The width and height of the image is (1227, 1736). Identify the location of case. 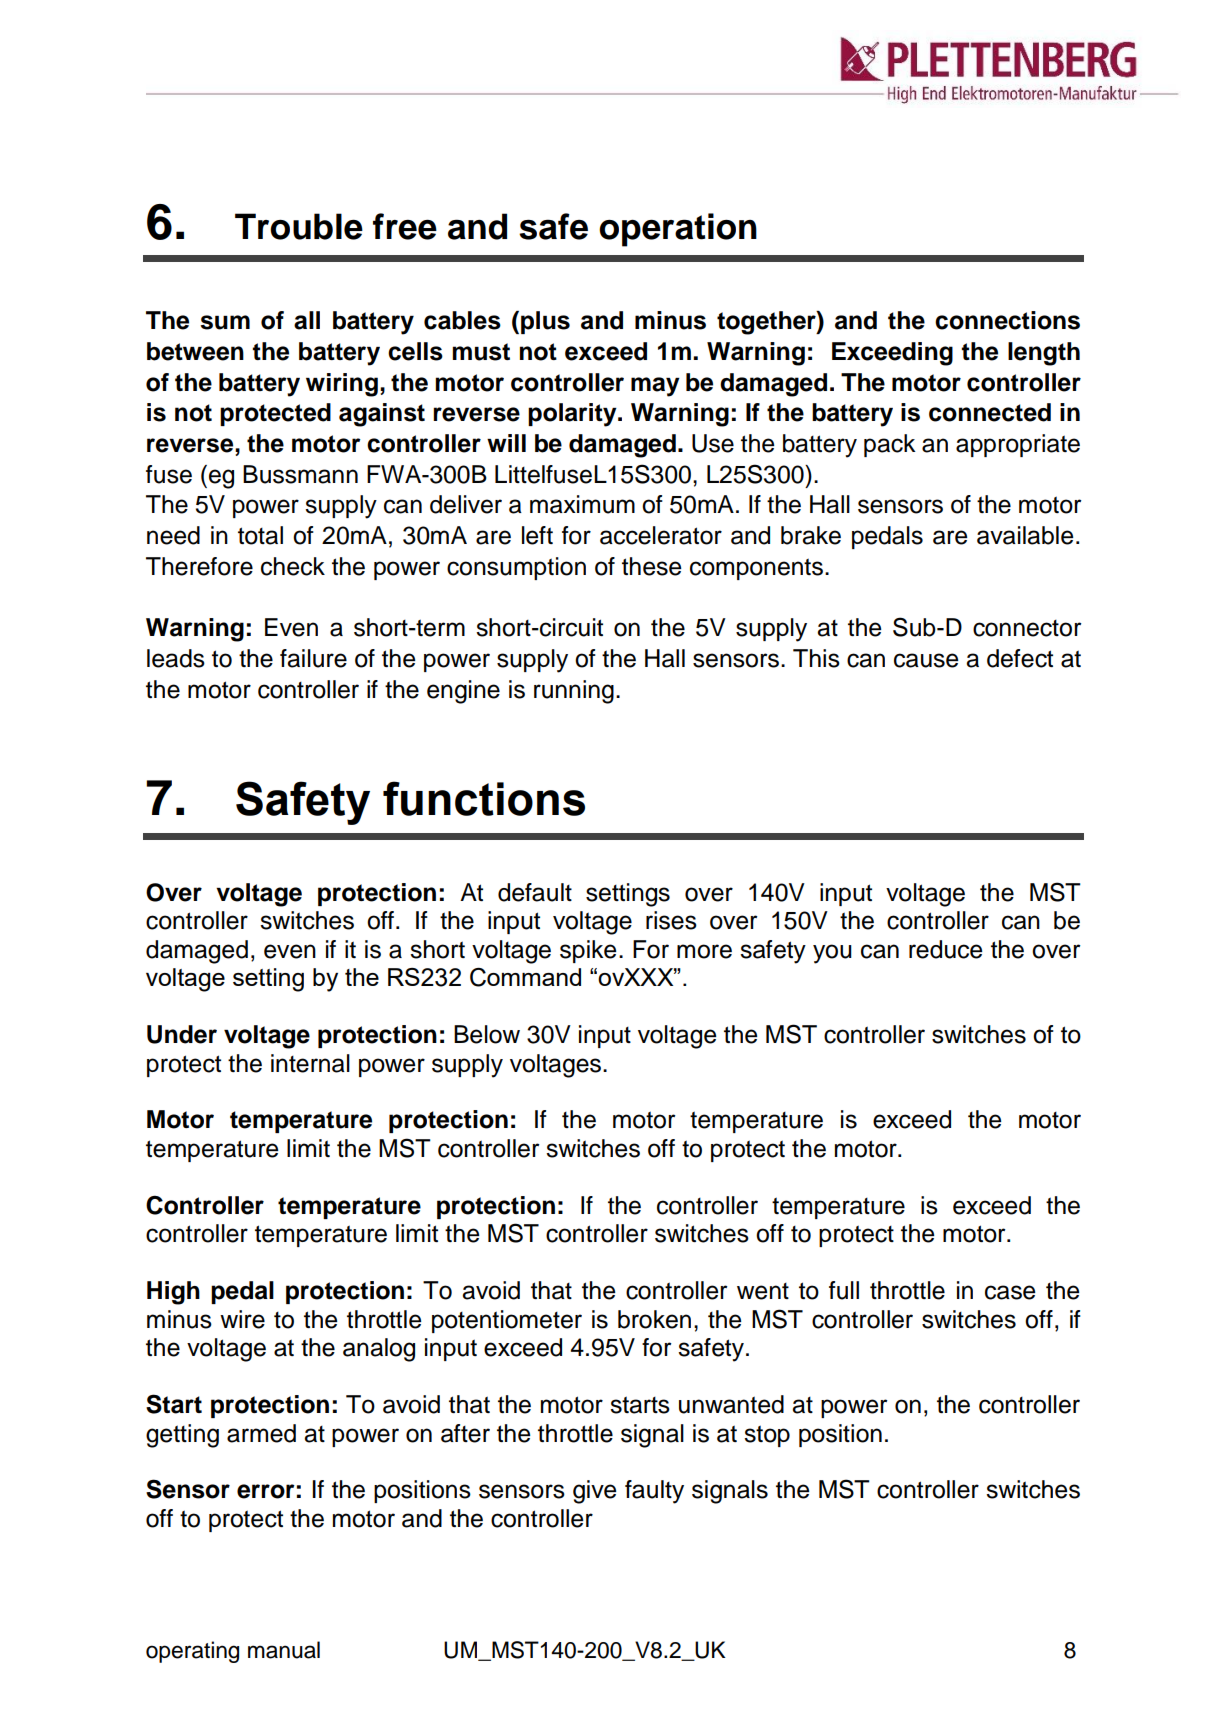
(1010, 1292).
